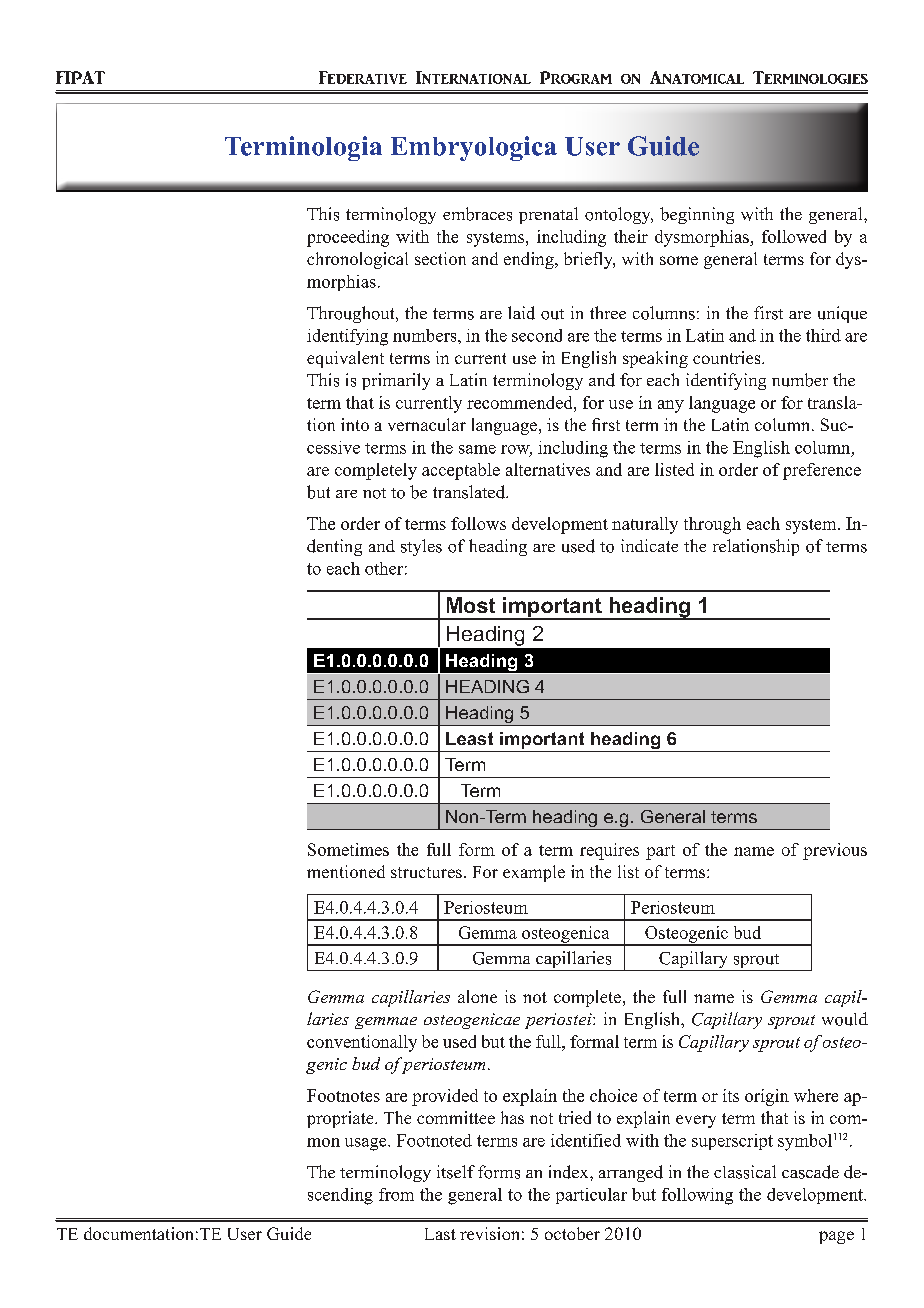 This screenshot has height=1308, width=924. What do you see at coordinates (477, 214) in the screenshot?
I see `embraces` at bounding box center [477, 214].
